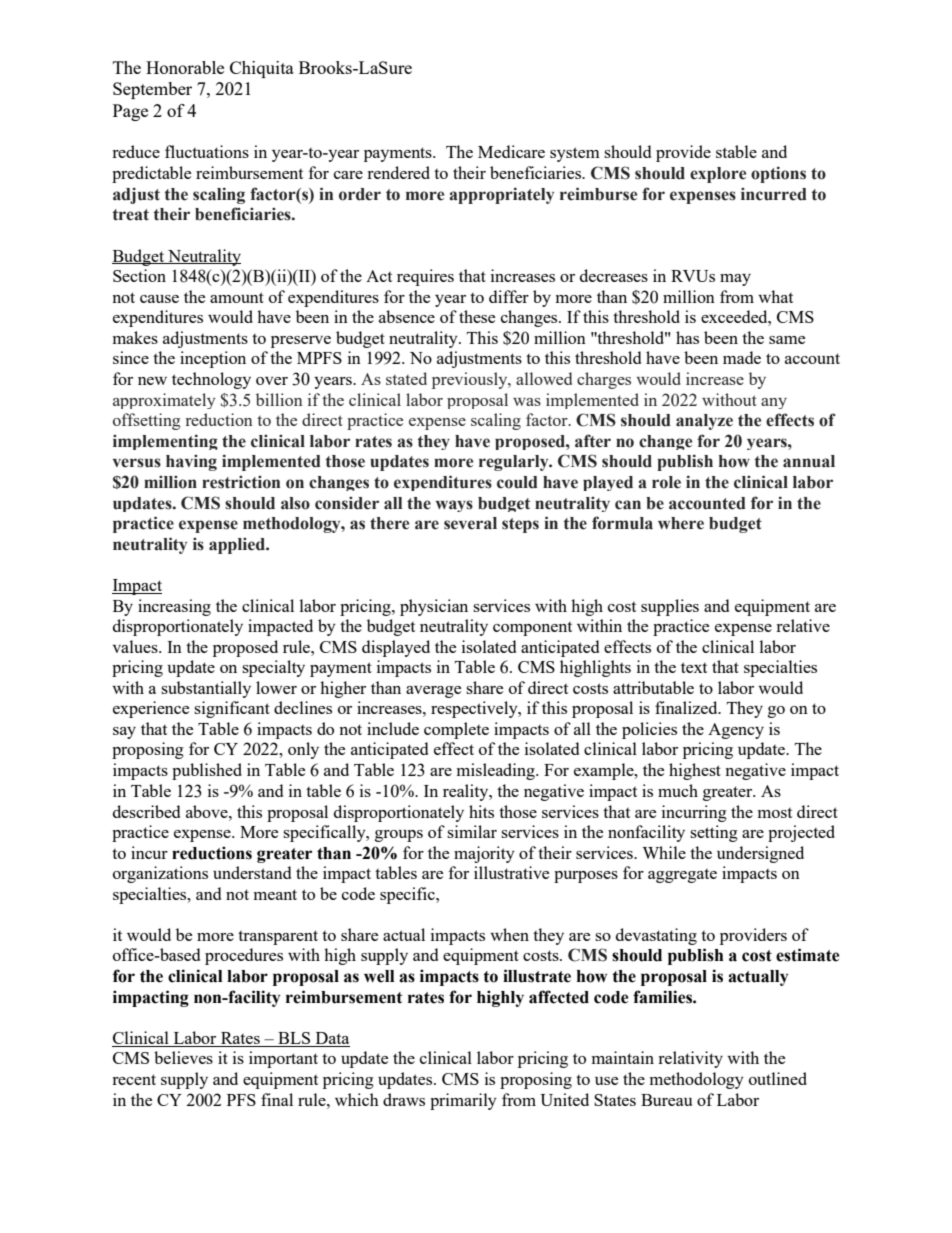  What do you see at coordinates (718, 175) in the screenshot?
I see `explore` at bounding box center [718, 175].
